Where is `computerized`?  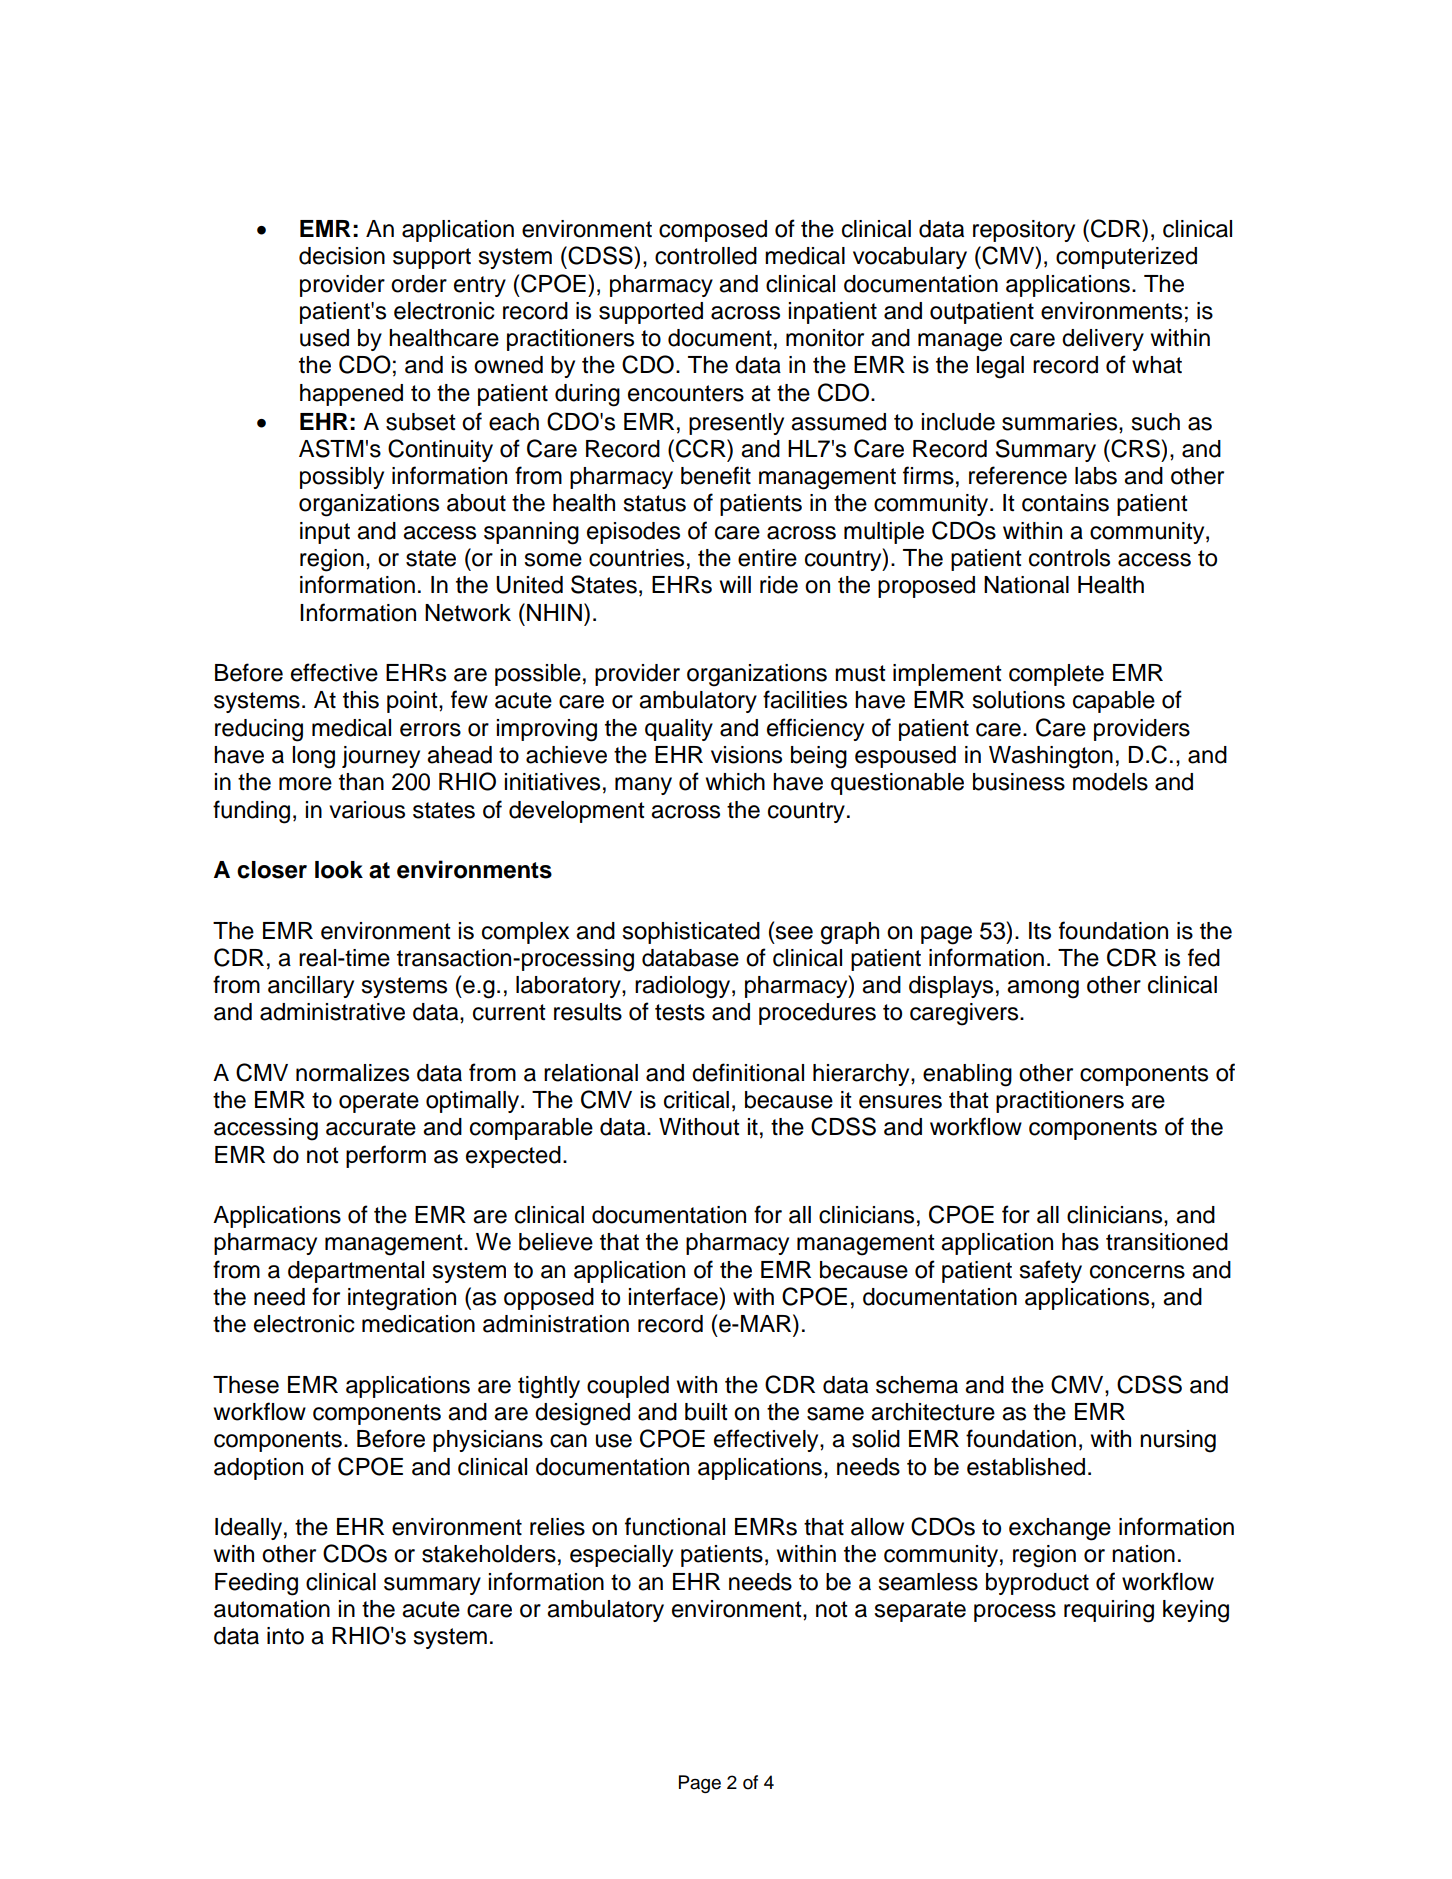
computerized is located at coordinates (1126, 258).
